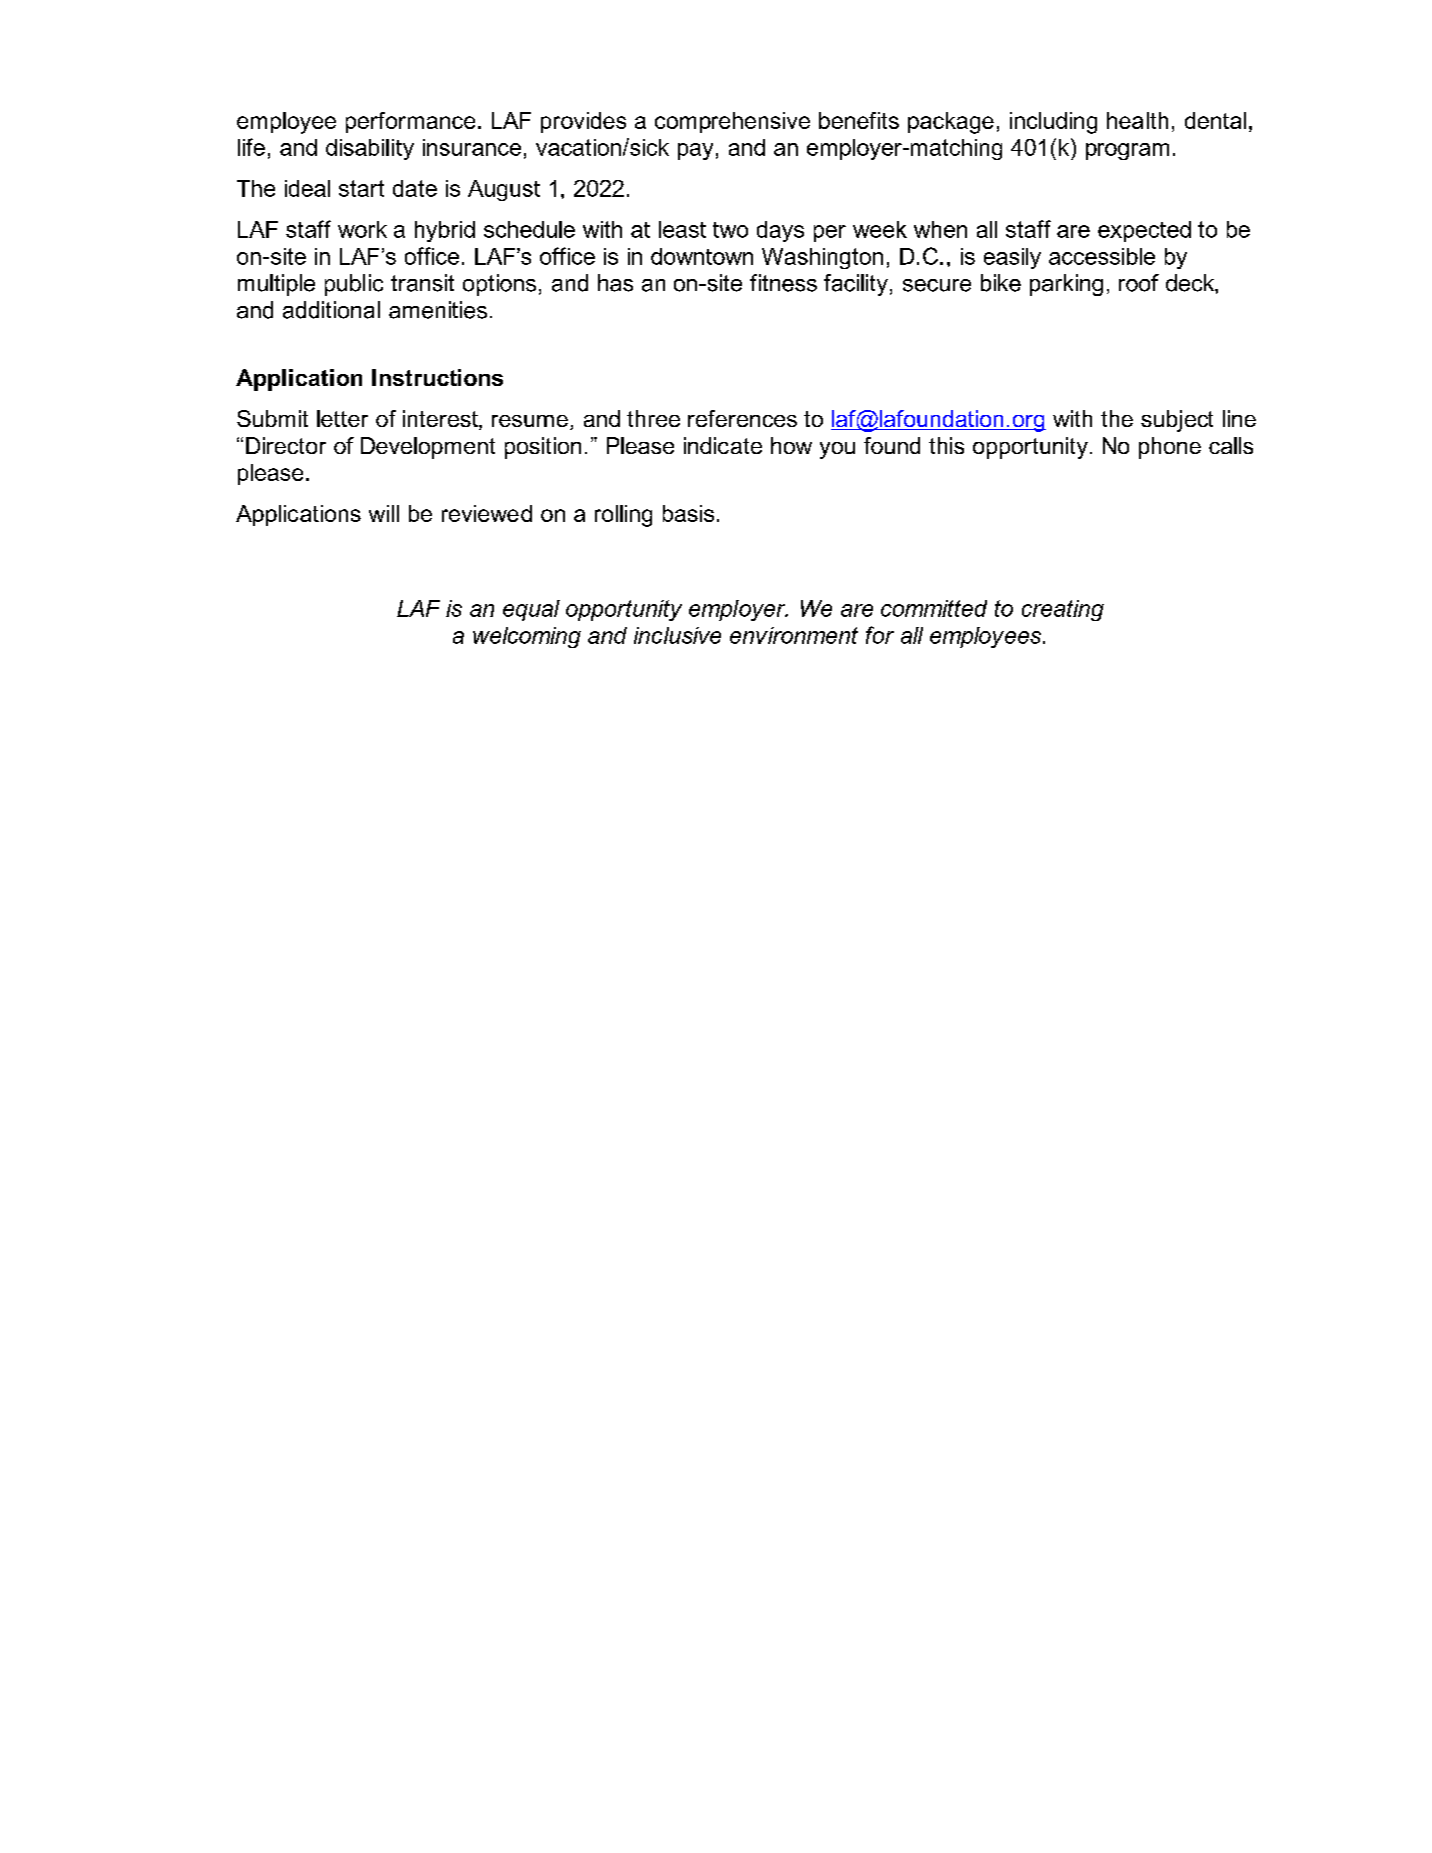 Image resolution: width=1432 pixels, height=1853 pixels. I want to click on Instructions, so click(437, 377).
